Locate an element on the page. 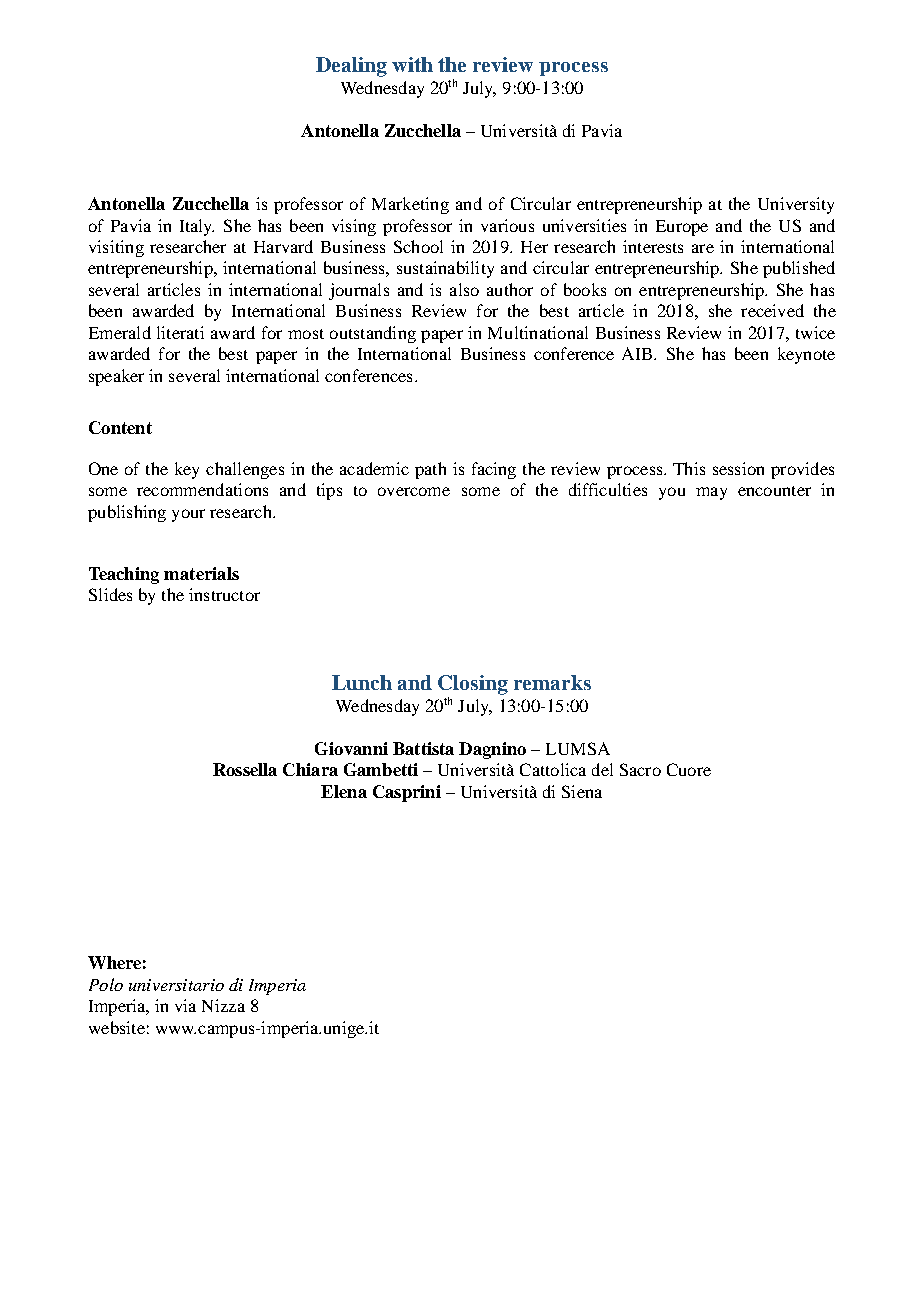 Image resolution: width=924 pixels, height=1308 pixels. may is located at coordinates (711, 493).
